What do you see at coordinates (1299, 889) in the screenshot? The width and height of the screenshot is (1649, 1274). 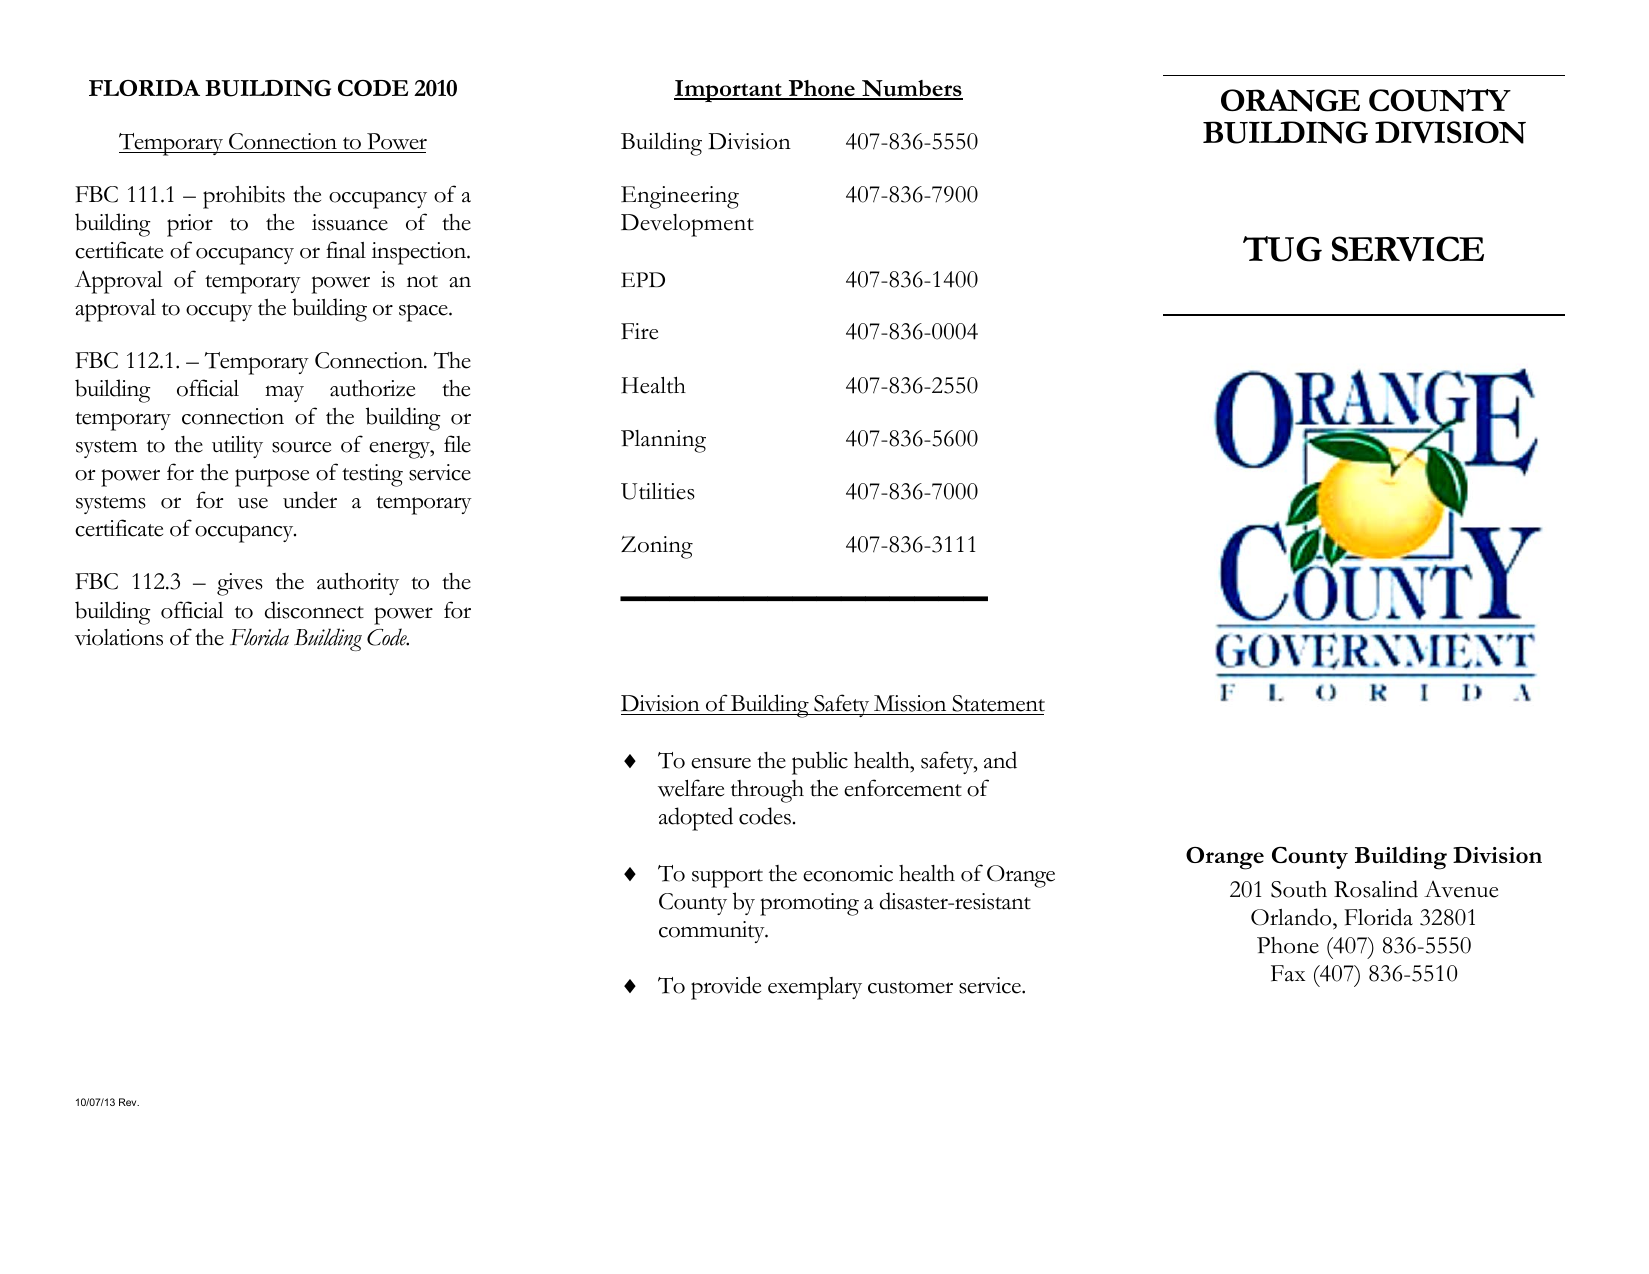 I see `South` at bounding box center [1299, 889].
